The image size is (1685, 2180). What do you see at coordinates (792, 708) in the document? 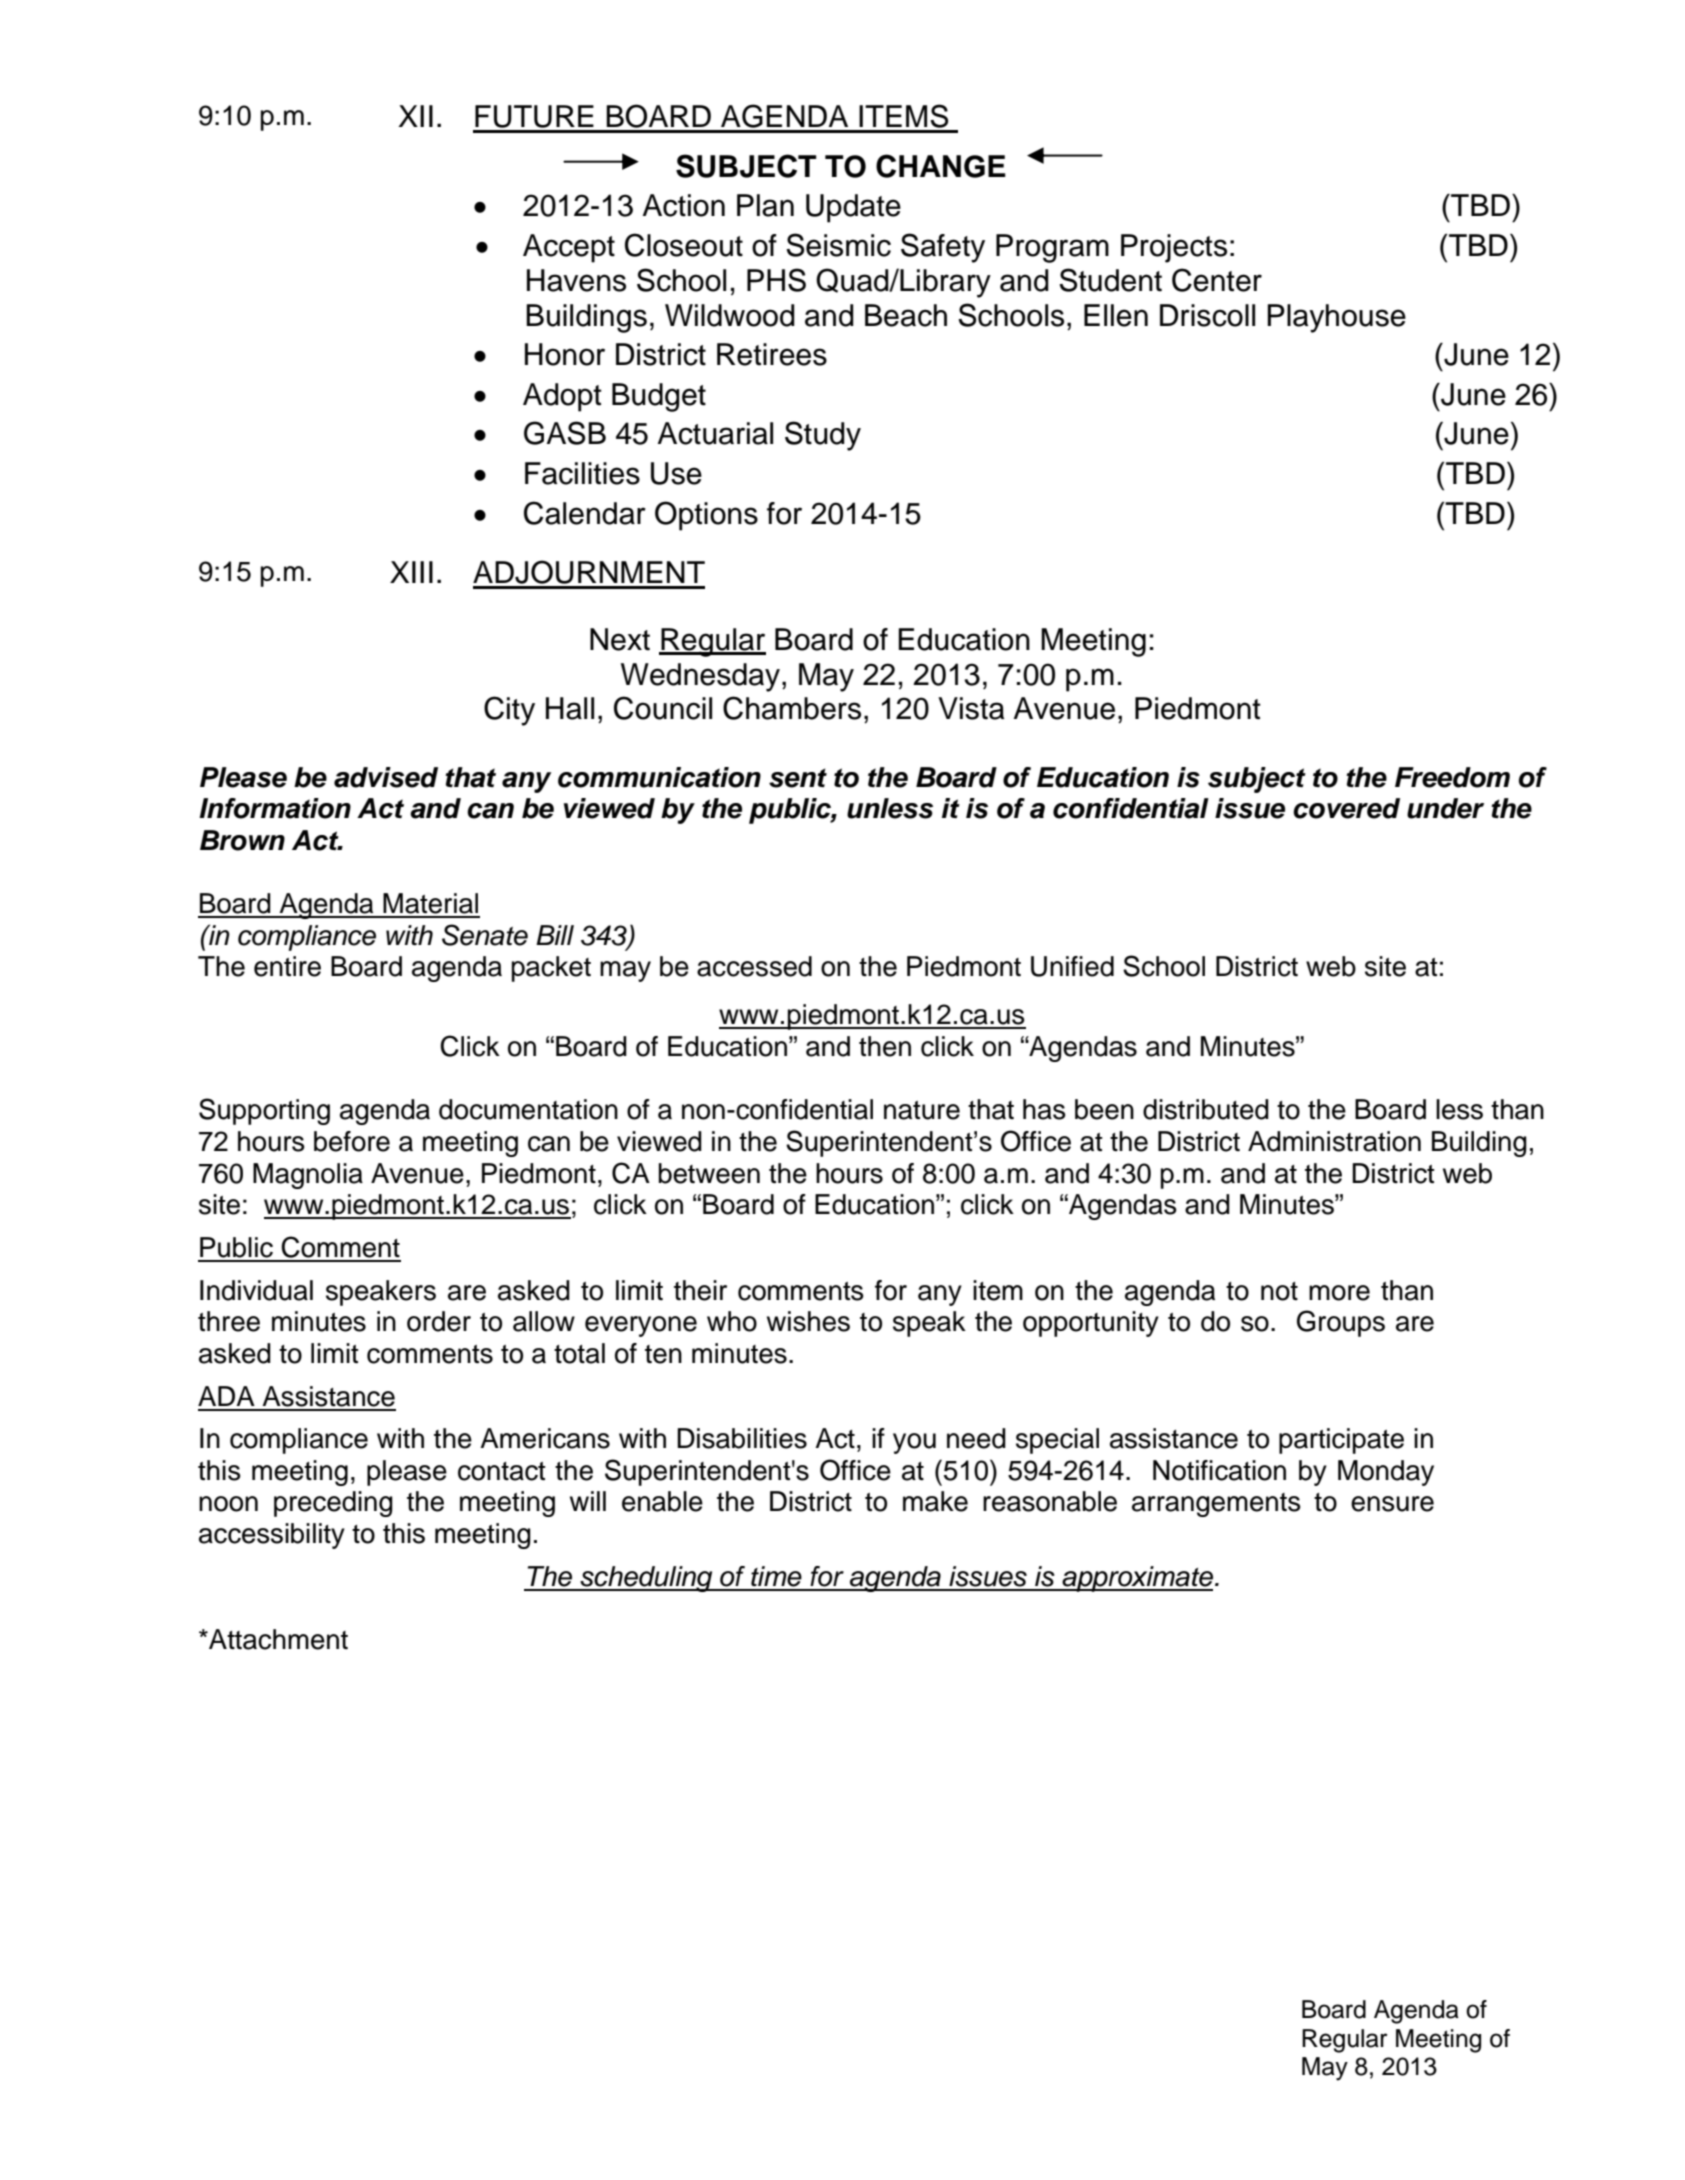
I see `Chambers` at bounding box center [792, 708].
